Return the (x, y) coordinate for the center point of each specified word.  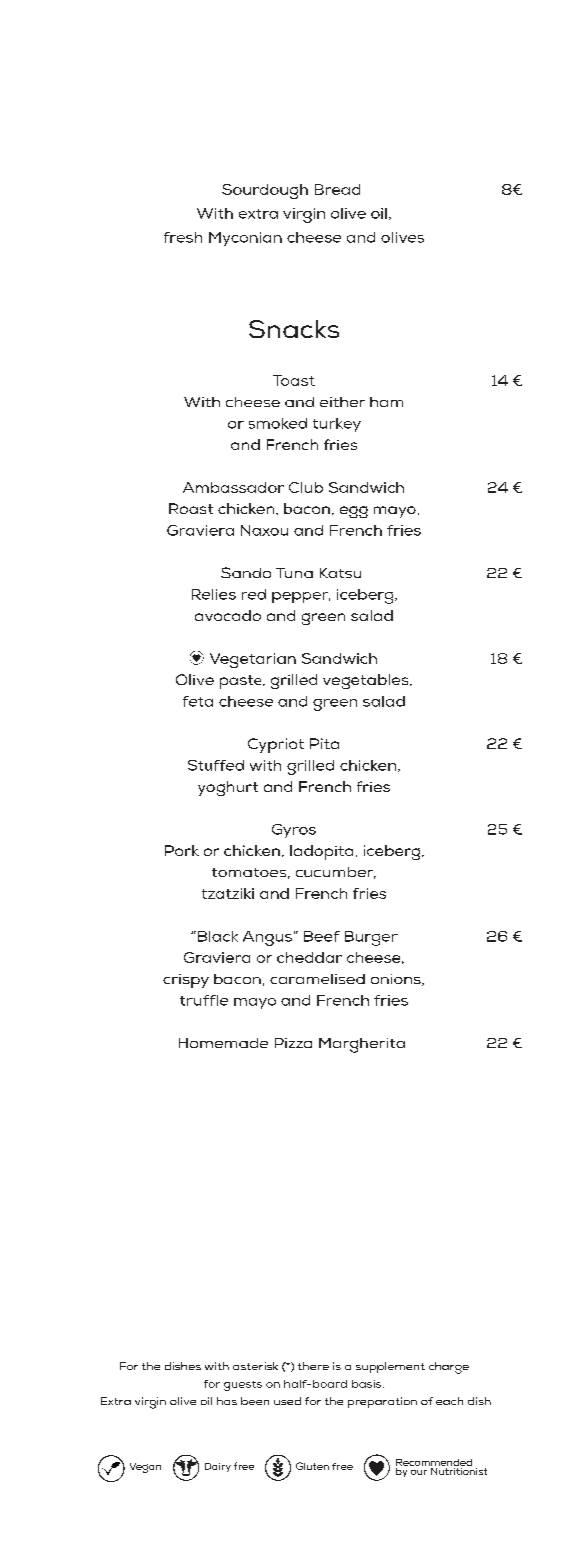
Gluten (312, 1466)
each (449, 1401)
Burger (371, 938)
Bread (337, 189)
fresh (183, 237)
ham (386, 402)
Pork (182, 850)
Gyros (294, 831)
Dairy (218, 1467)
